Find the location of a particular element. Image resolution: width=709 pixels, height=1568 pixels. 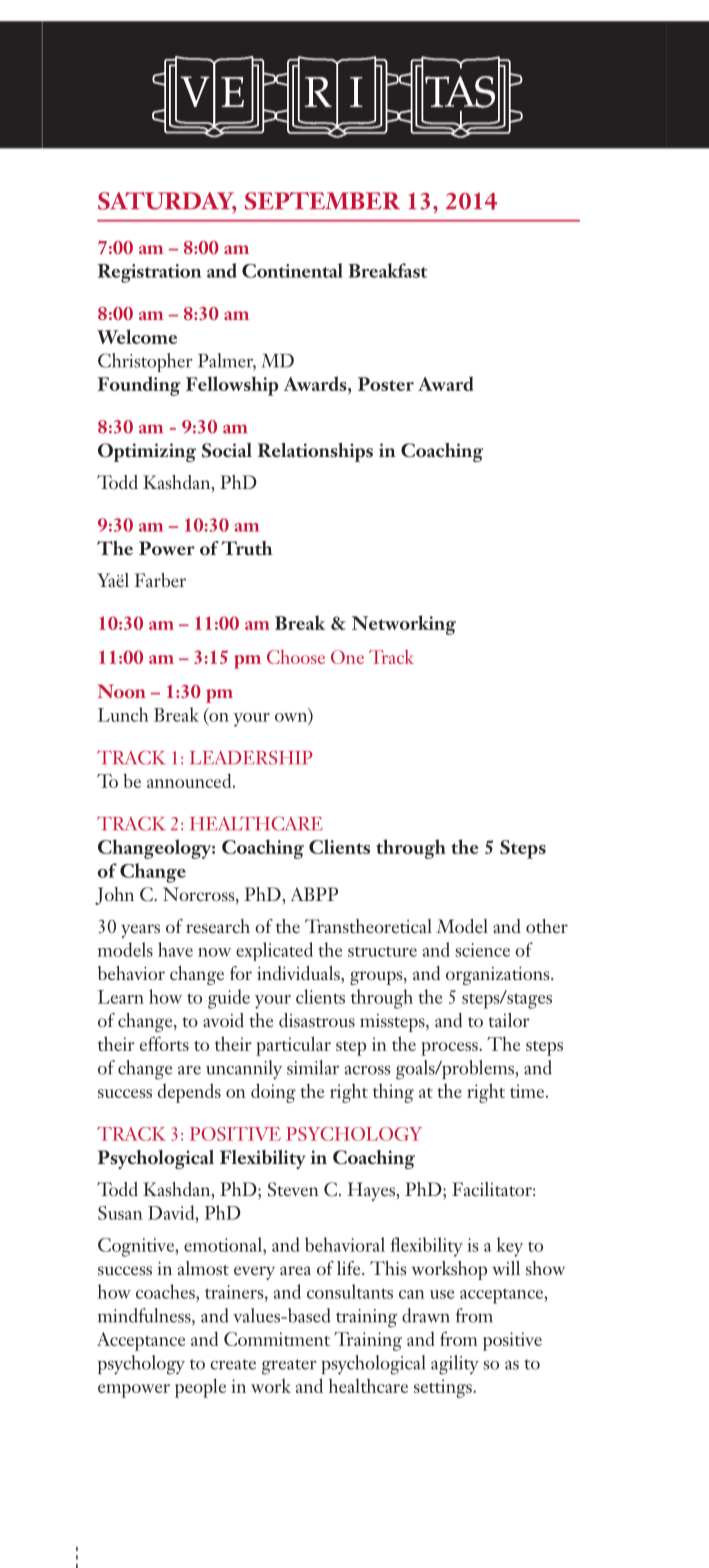

Farber is located at coordinates (160, 580).
